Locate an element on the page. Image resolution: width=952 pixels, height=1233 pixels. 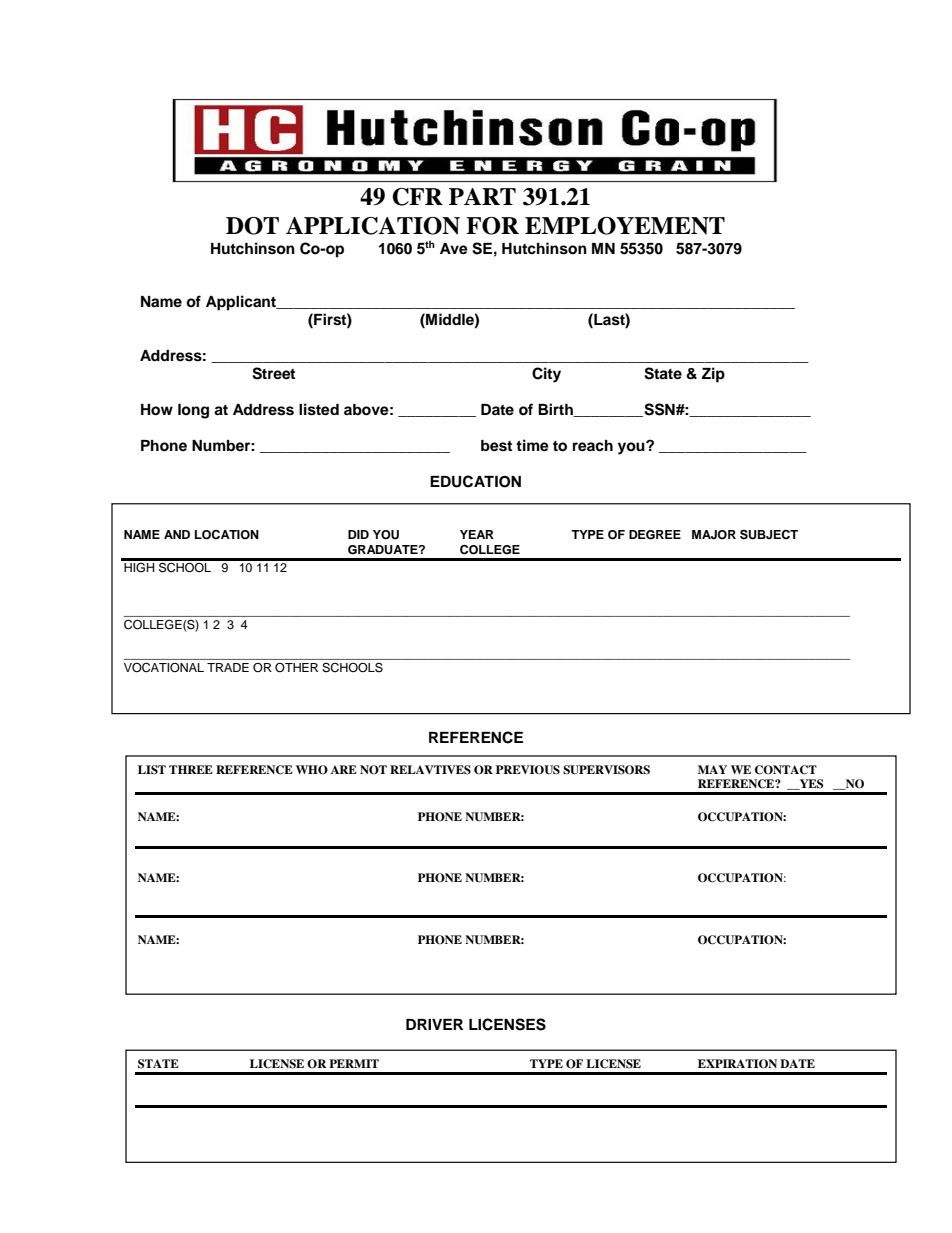
MAJOR is located at coordinates (714, 535).
